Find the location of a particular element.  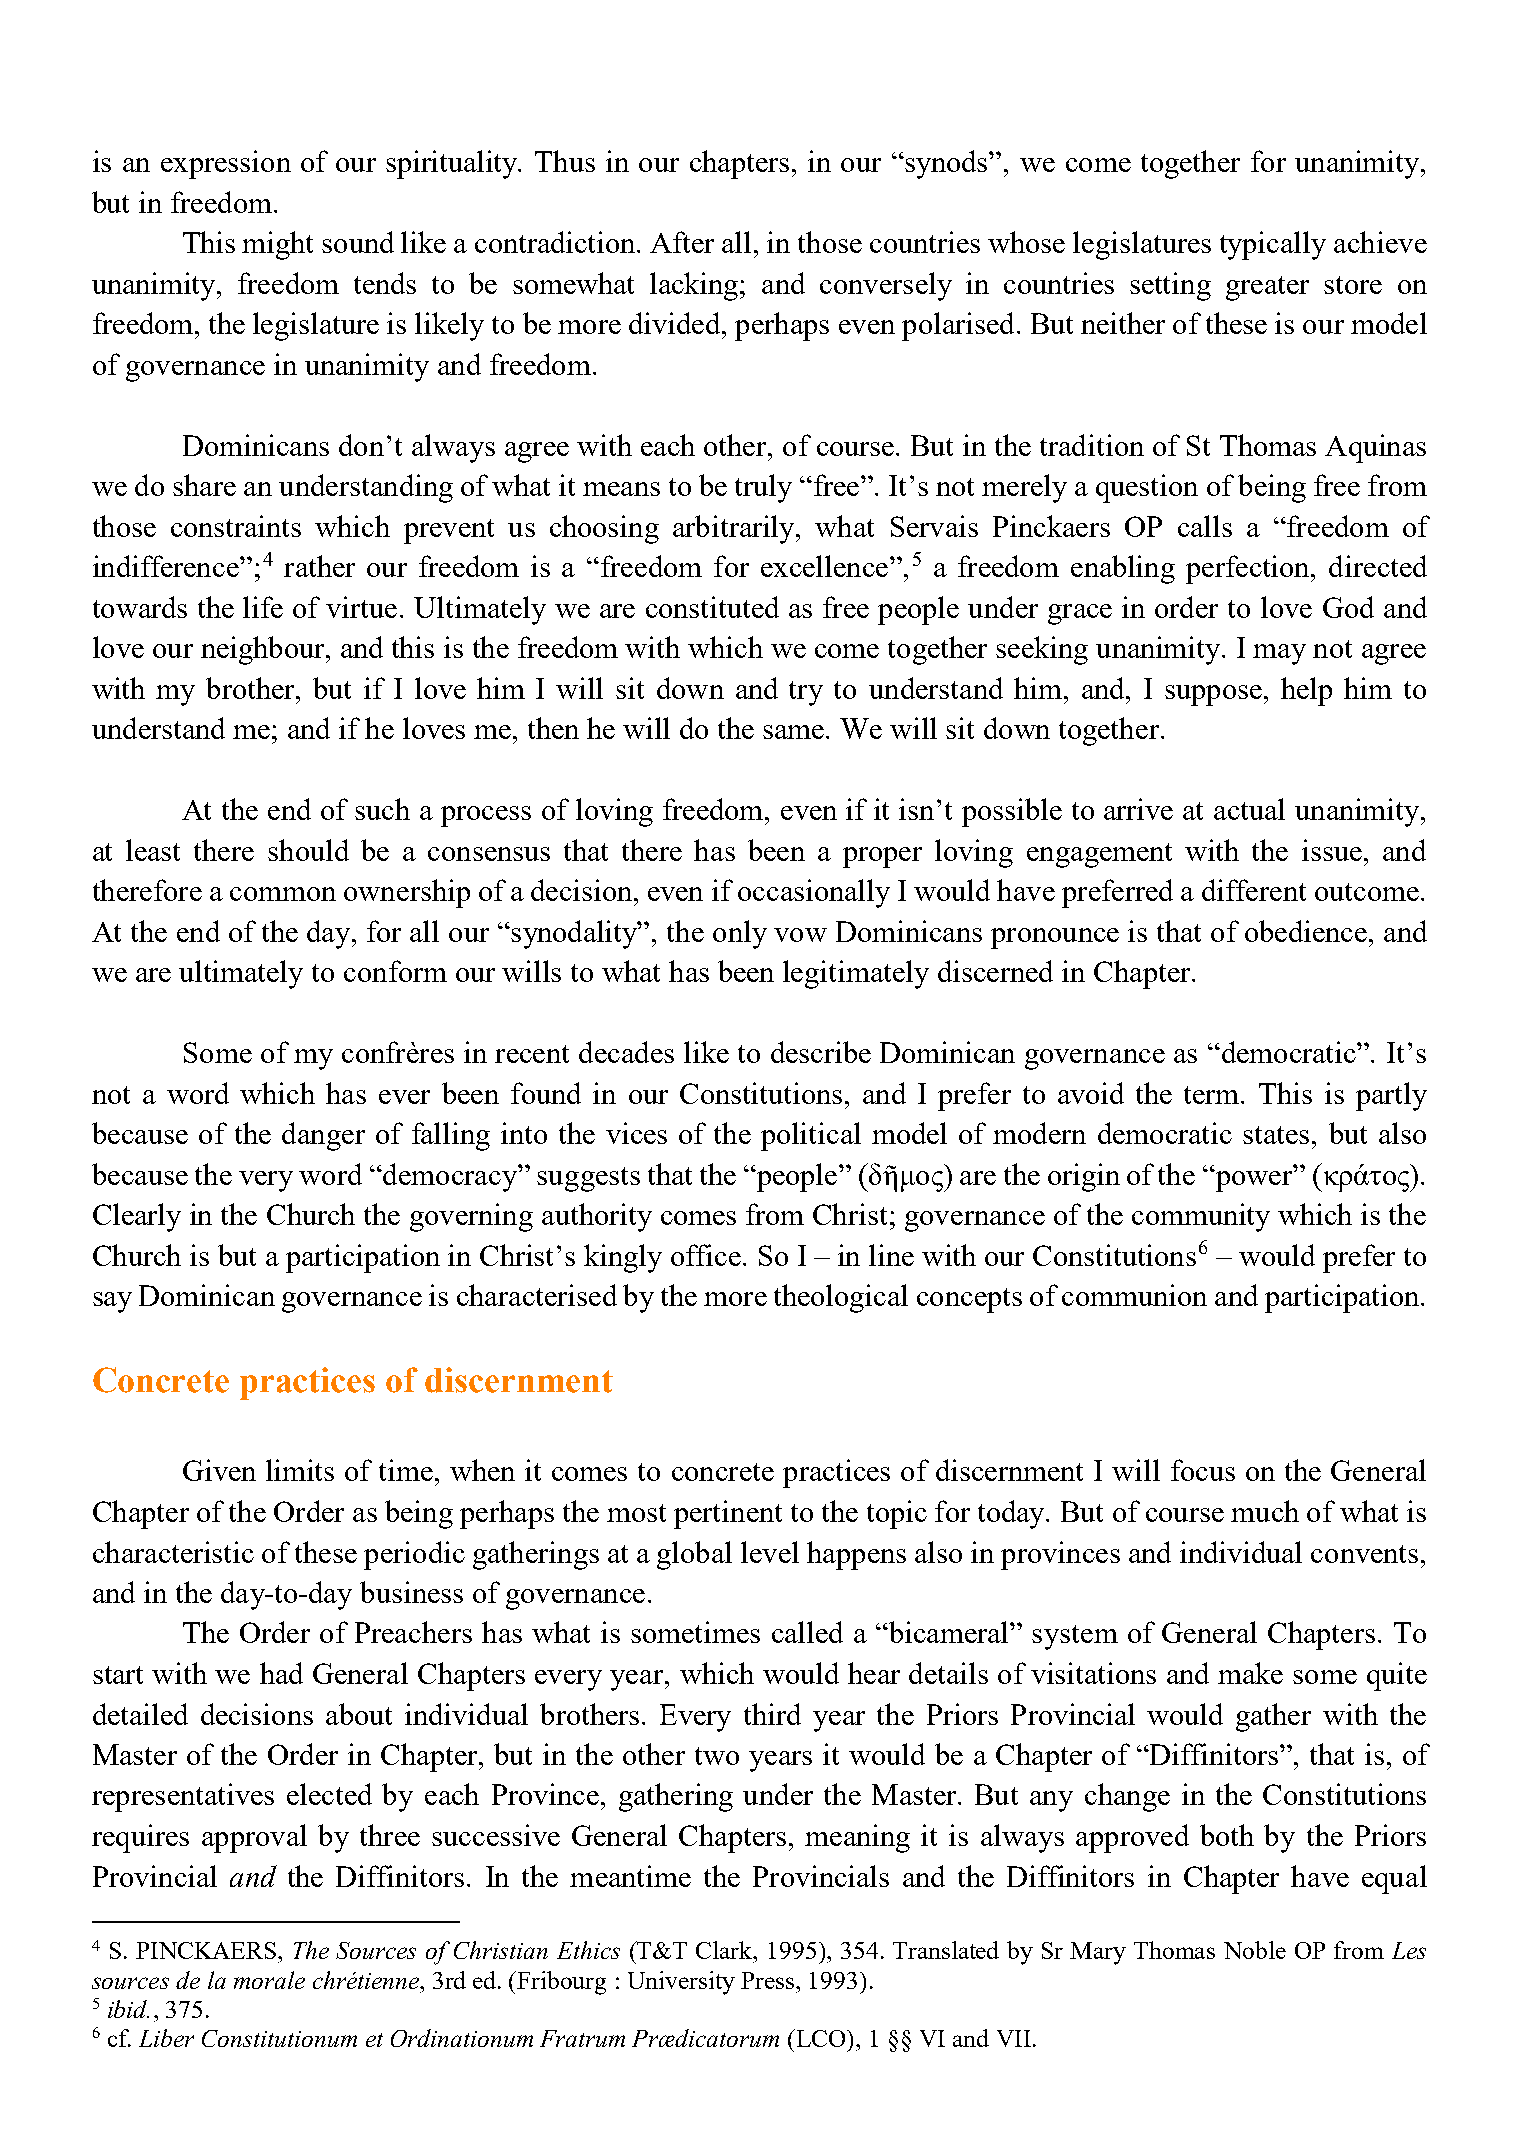

political is located at coordinates (811, 1136).
